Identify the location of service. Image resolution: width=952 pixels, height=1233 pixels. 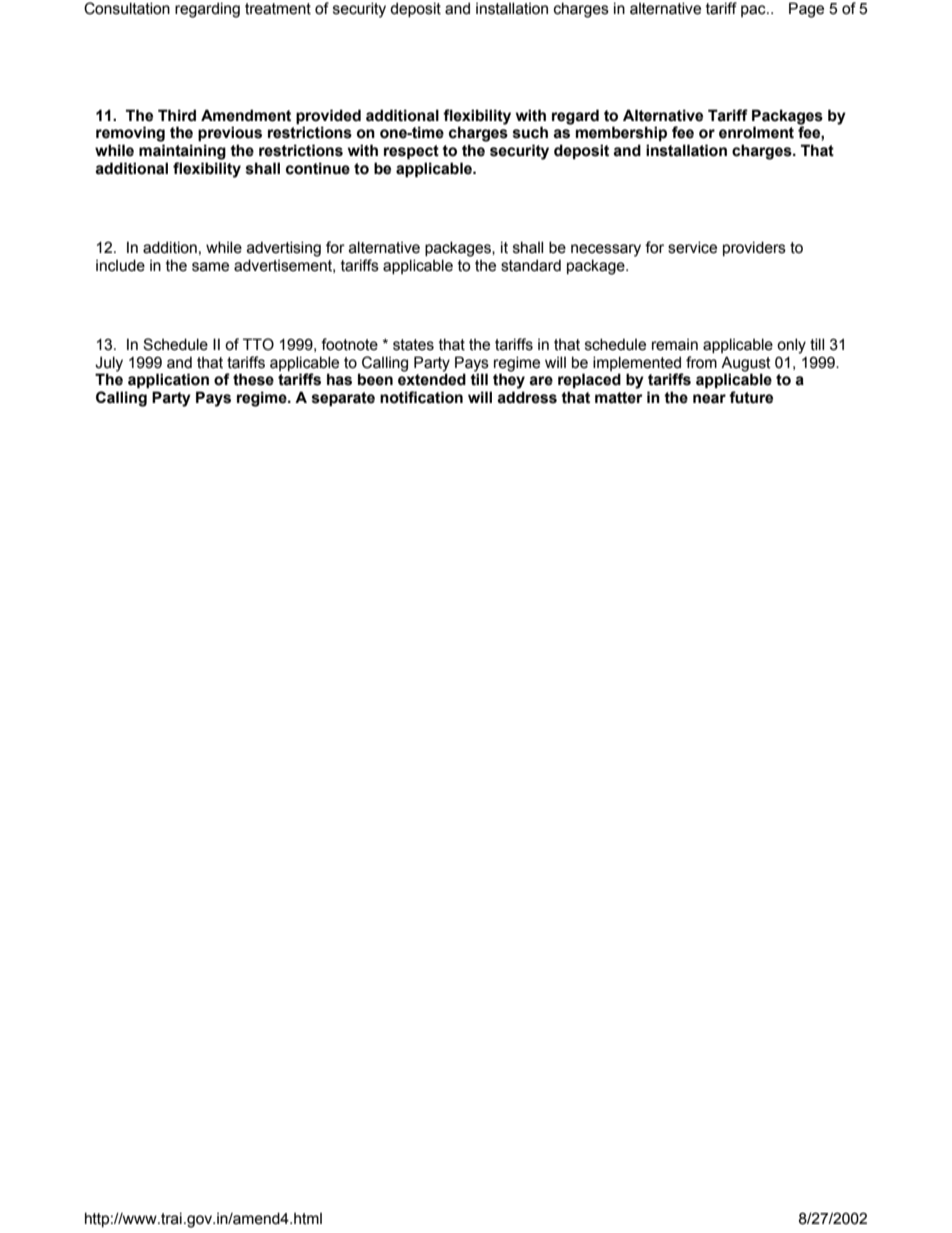
(692, 247).
